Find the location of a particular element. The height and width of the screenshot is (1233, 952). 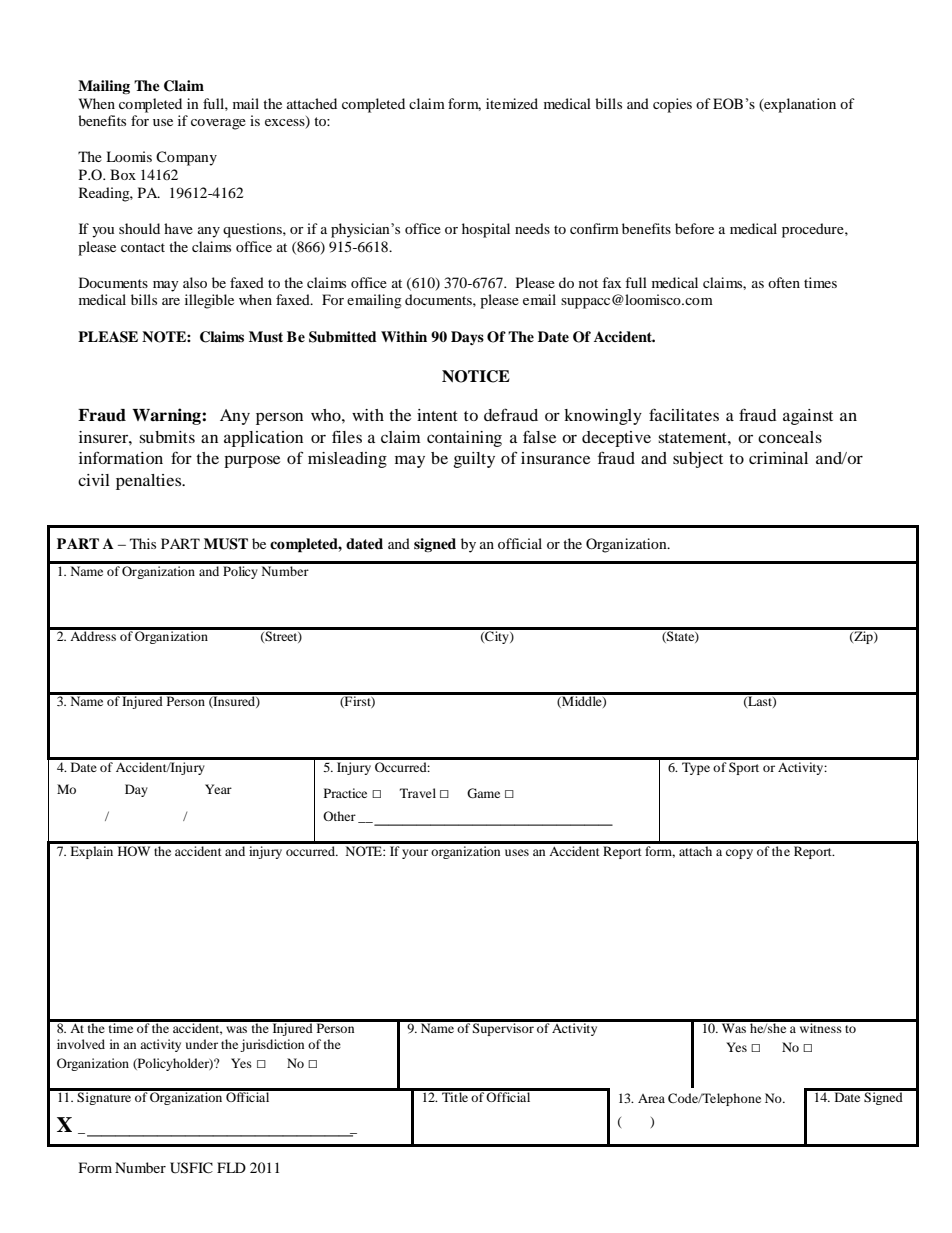

jurisdiction is located at coordinates (272, 1045).
